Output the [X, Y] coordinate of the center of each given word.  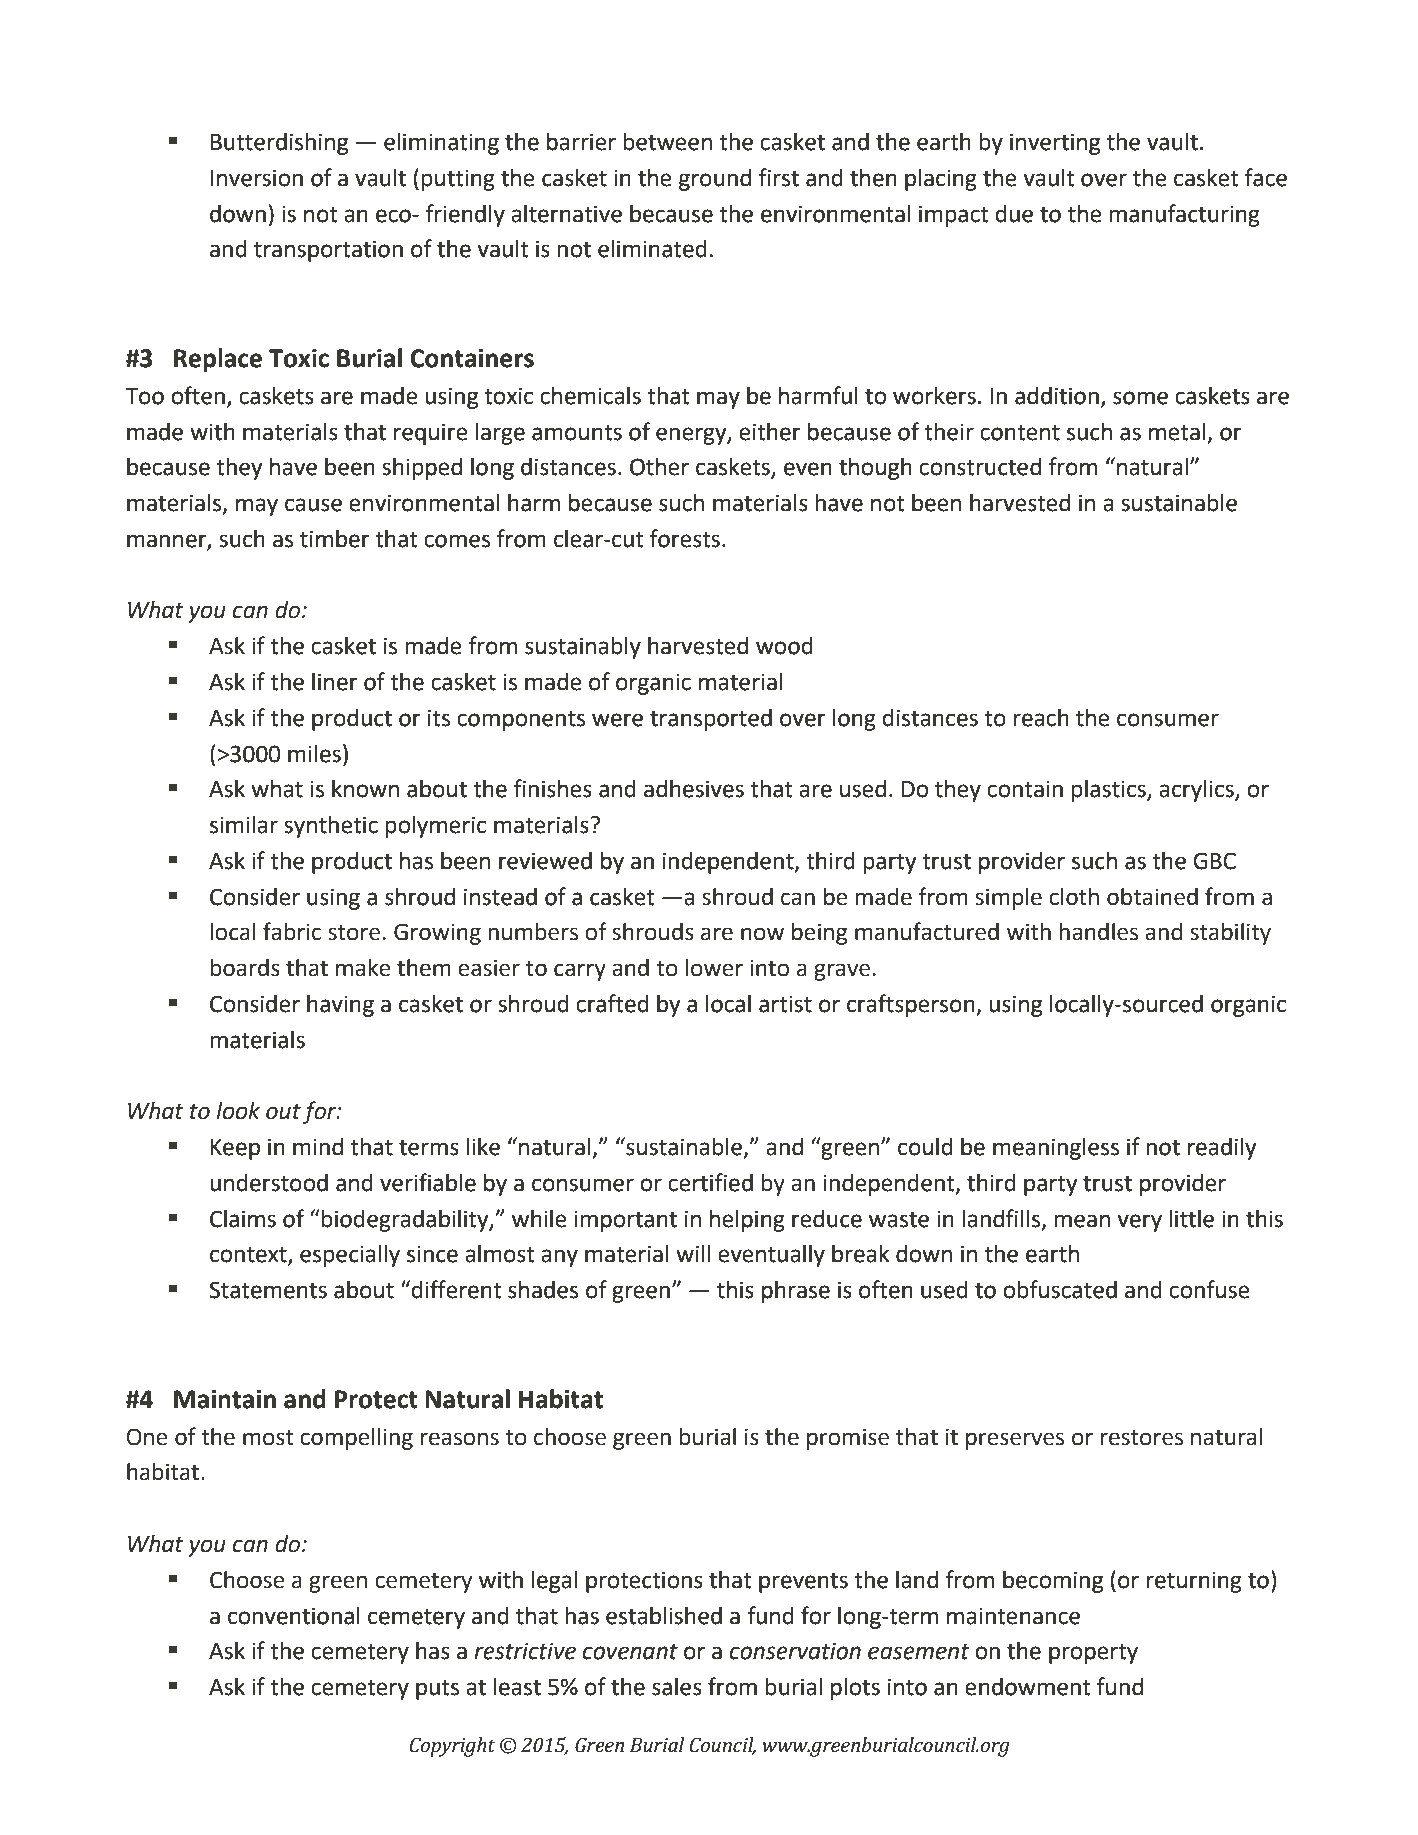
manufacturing [1184, 215]
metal [1178, 433]
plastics [1109, 791]
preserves [1015, 1441]
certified [710, 1182]
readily [1222, 1149]
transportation [328, 251]
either [770, 432]
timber [335, 539]
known [365, 789]
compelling [356, 1439]
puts [437, 1690]
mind [318, 1147]
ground [715, 180]
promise [848, 1439]
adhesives [694, 789]
